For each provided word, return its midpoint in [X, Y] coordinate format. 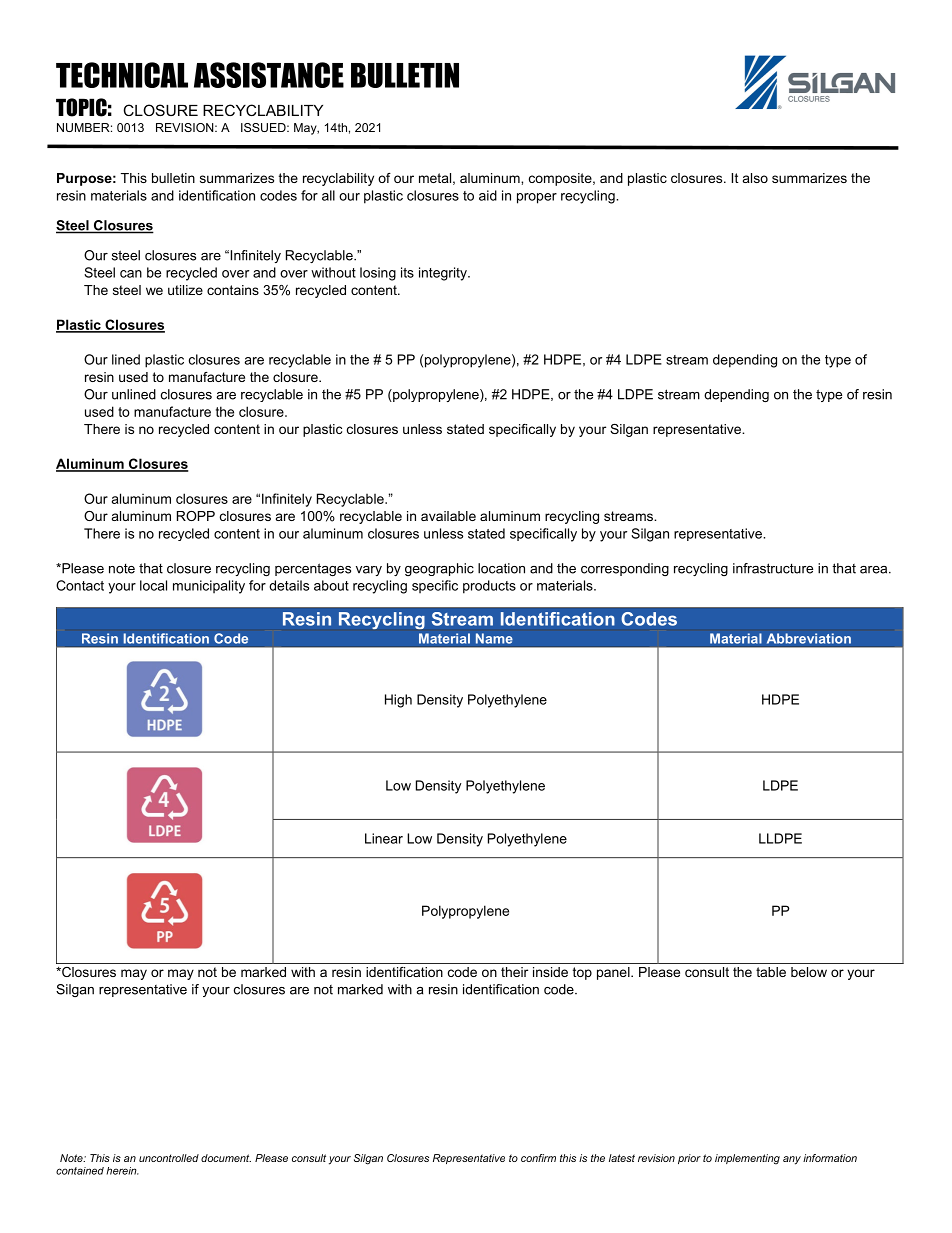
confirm [538, 1158]
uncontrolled [169, 1158]
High [398, 701]
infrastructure [773, 568]
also [755, 178]
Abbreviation [808, 638]
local [153, 585]
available [448, 516]
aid [488, 195]
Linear [384, 838]
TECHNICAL [122, 75]
